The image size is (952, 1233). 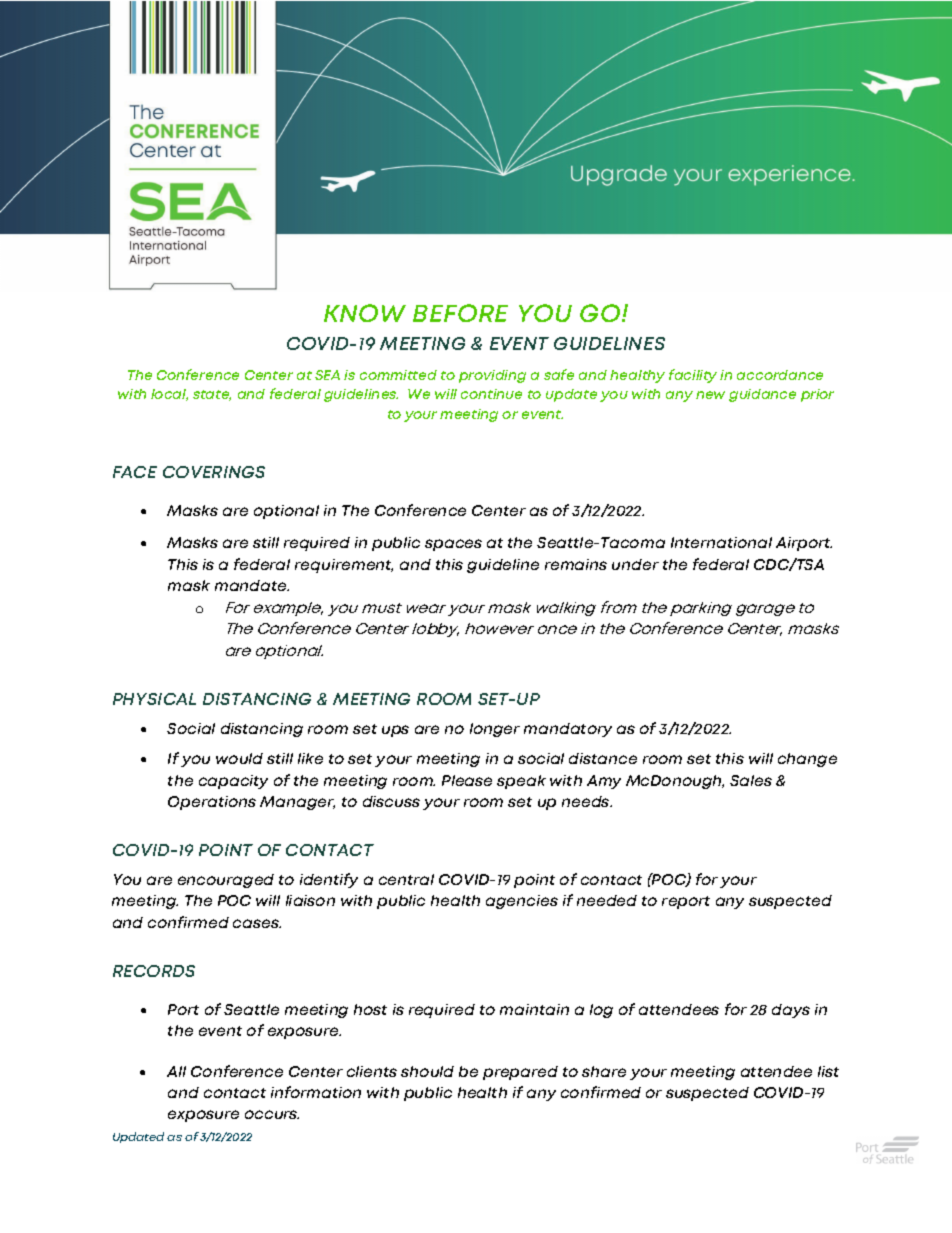 What do you see at coordinates (751, 780) in the document?
I see `Sales` at bounding box center [751, 780].
